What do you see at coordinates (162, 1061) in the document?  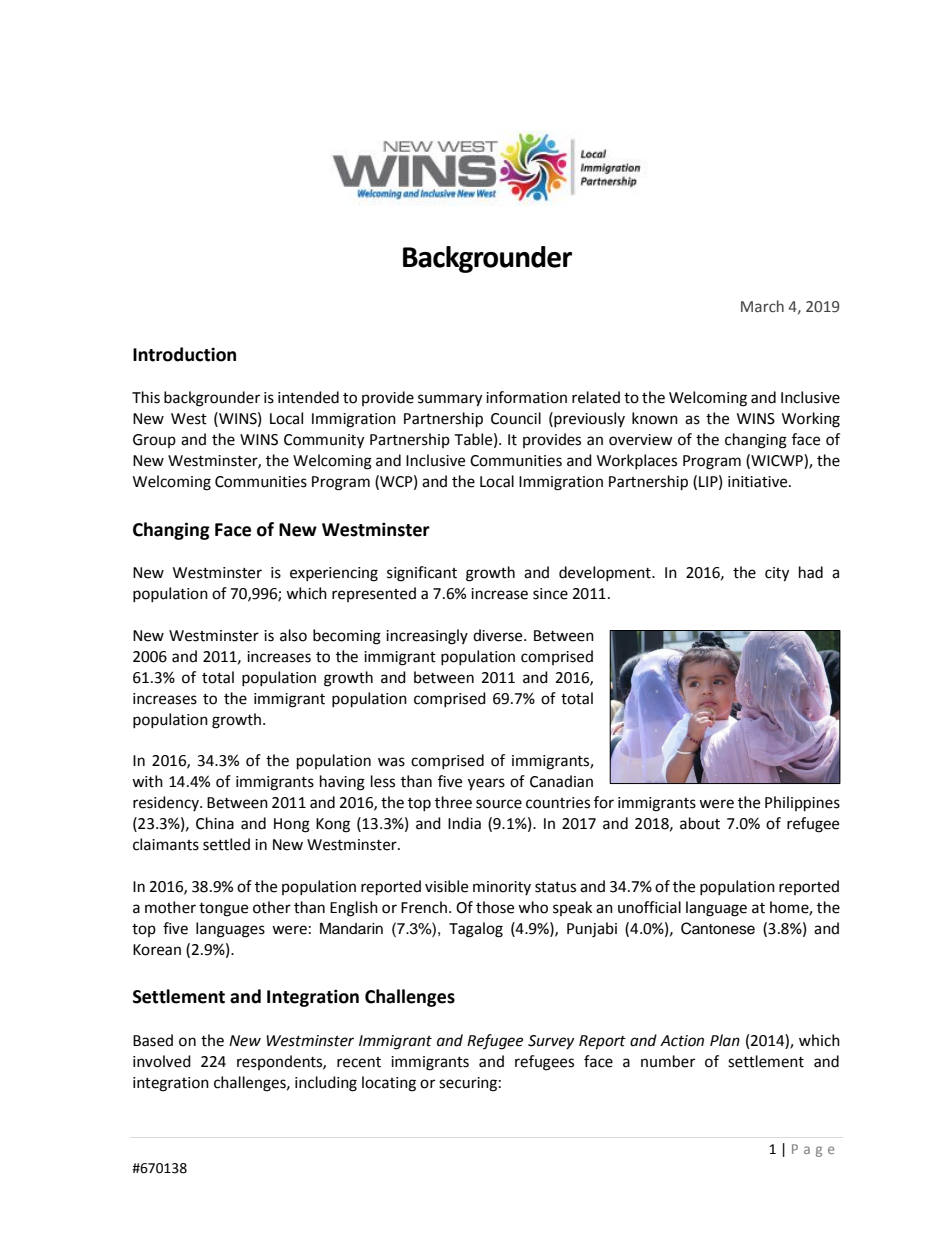 I see `involved` at bounding box center [162, 1061].
